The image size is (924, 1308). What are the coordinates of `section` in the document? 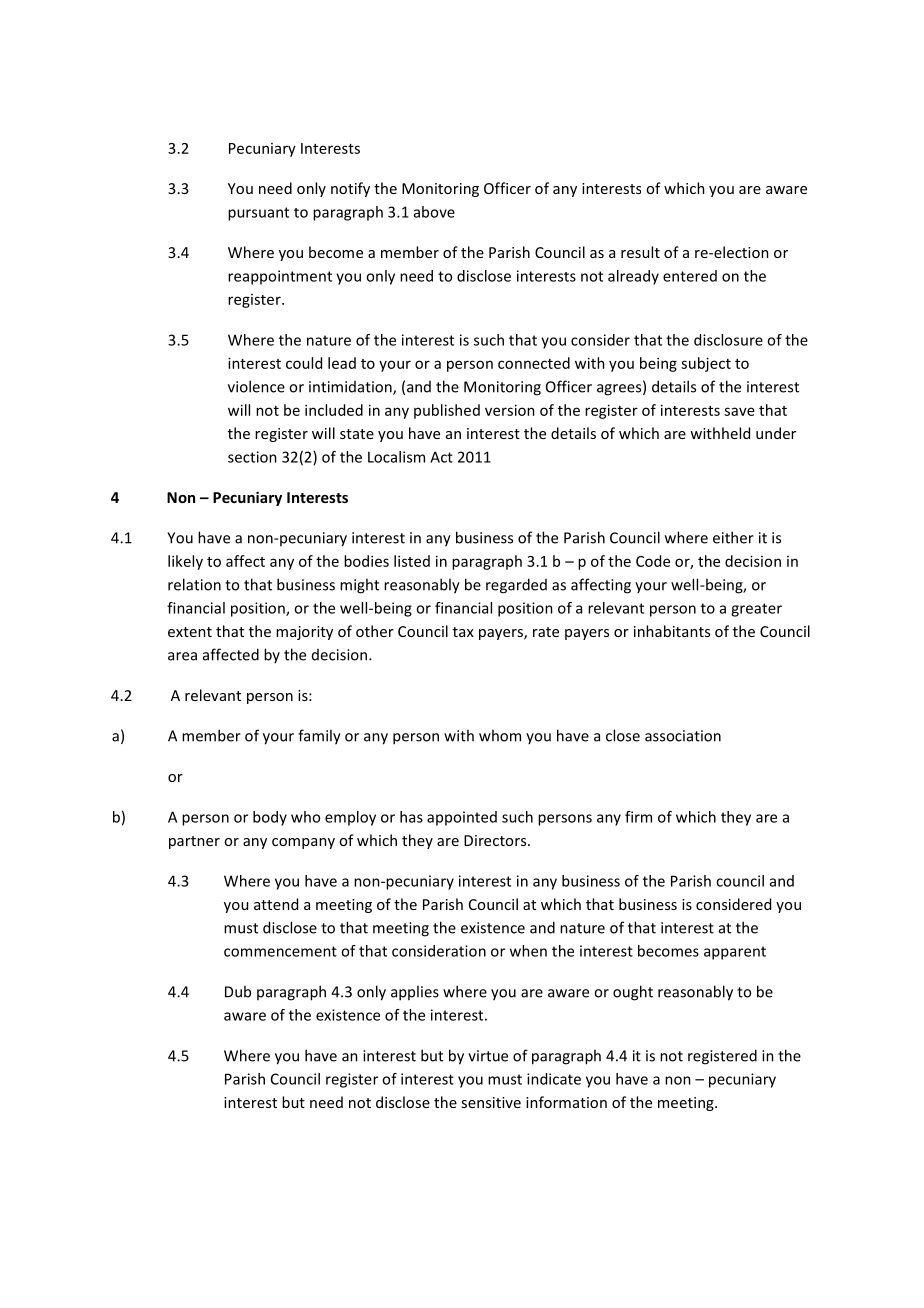 It's located at (252, 457).
